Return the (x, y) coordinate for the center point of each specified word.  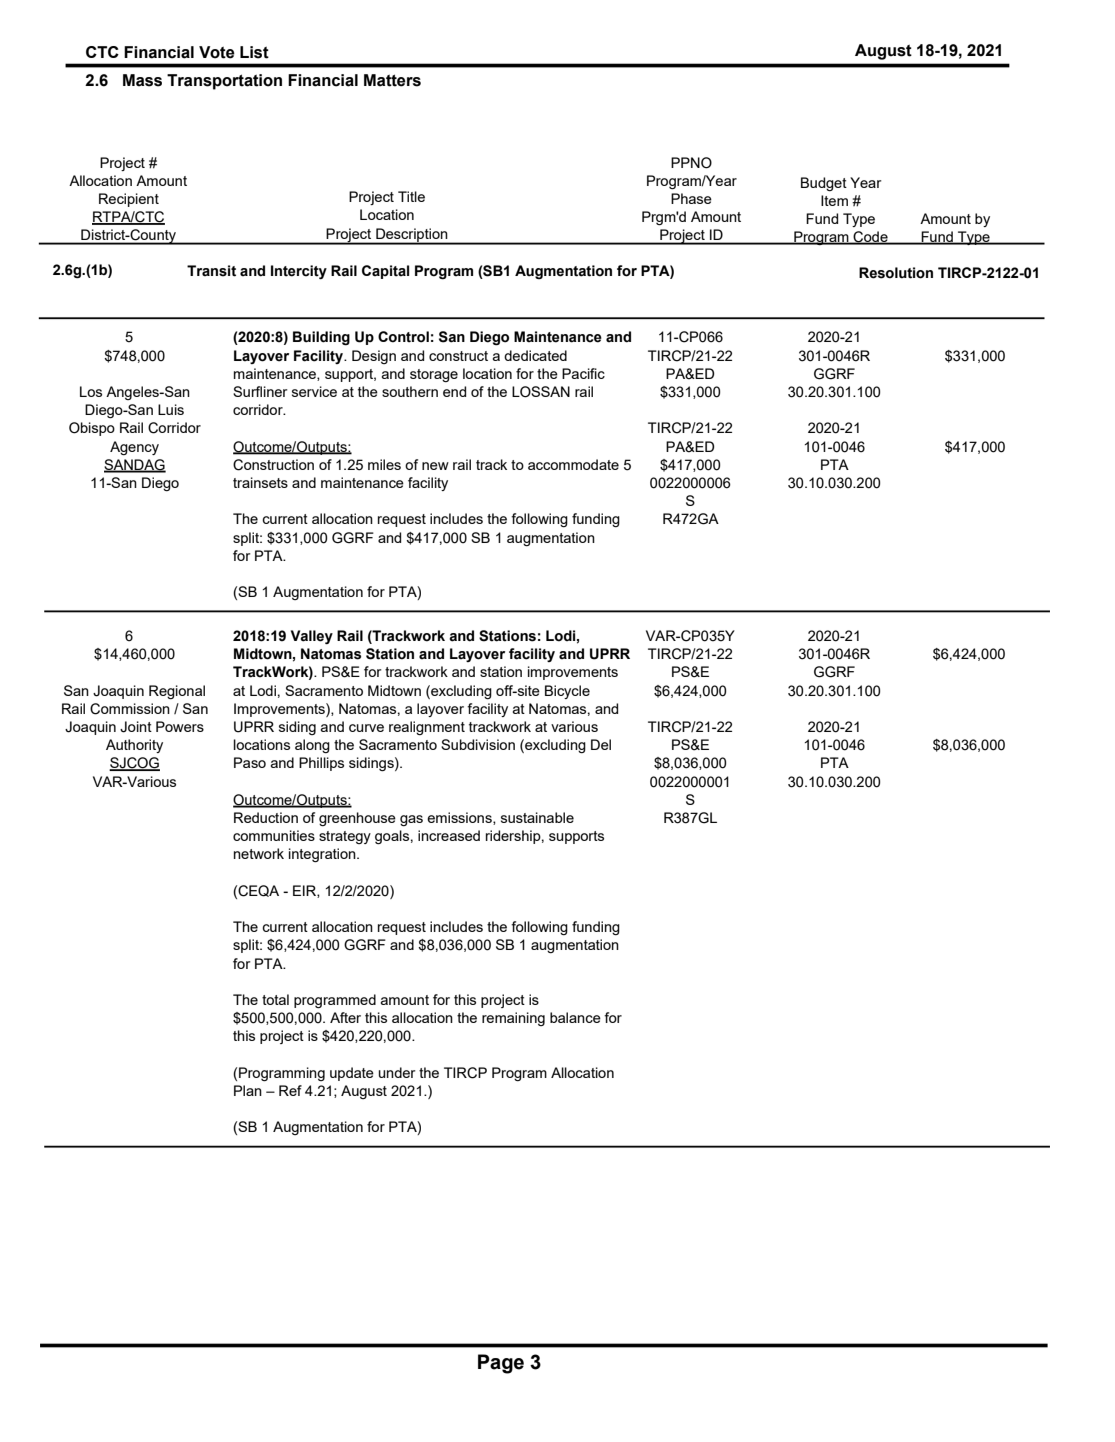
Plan (248, 1090)
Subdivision (478, 744)
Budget (824, 184)
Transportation (224, 82)
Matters (392, 80)
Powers (180, 726)
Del (601, 744)
